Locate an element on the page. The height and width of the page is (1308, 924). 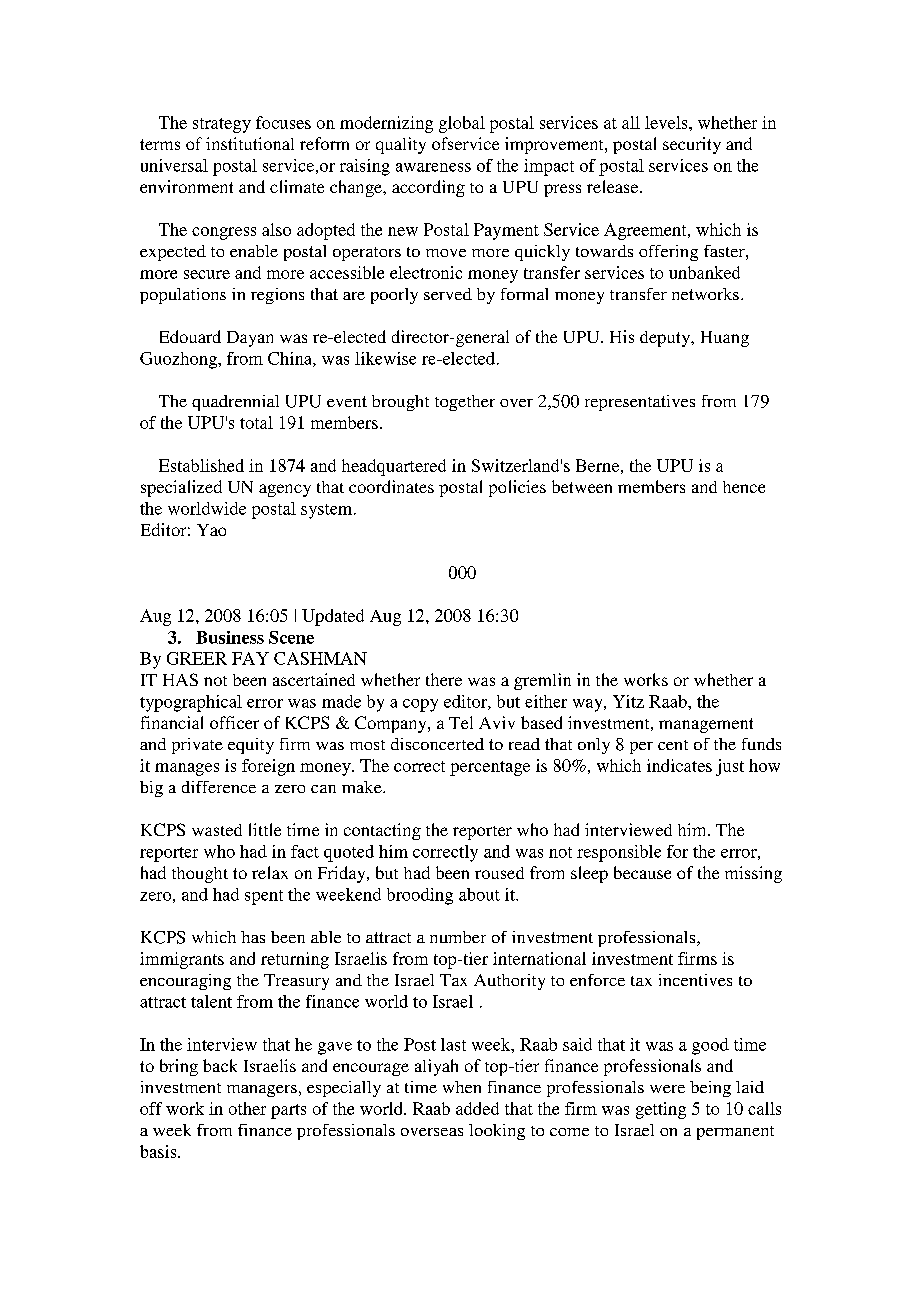
indicates is located at coordinates (679, 765).
